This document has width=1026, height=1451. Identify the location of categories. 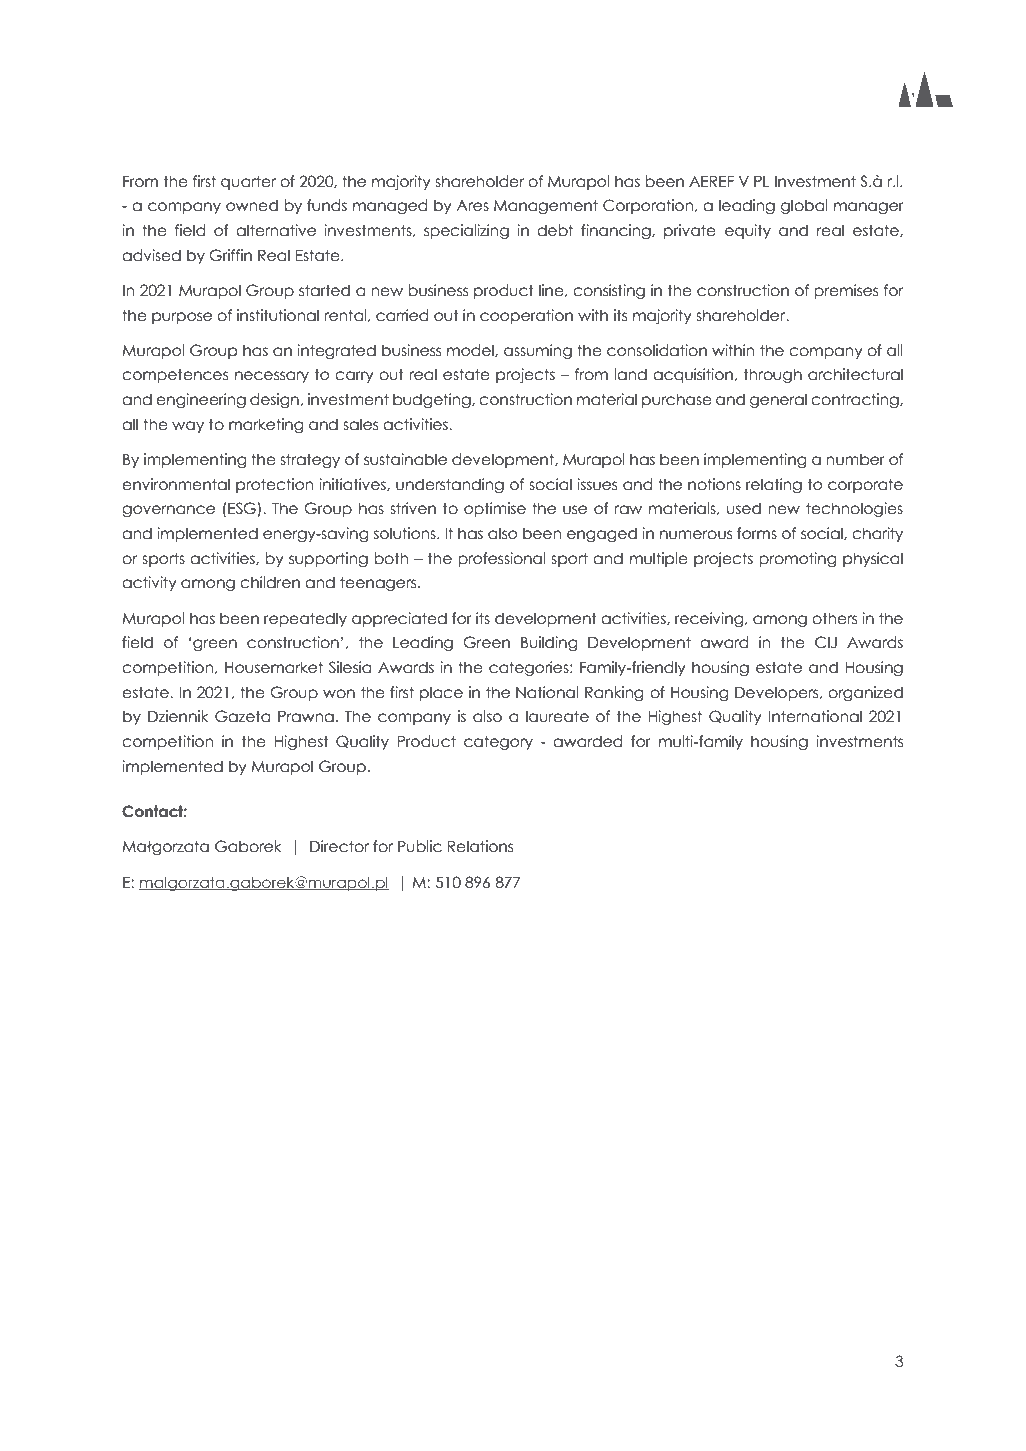
(530, 668).
